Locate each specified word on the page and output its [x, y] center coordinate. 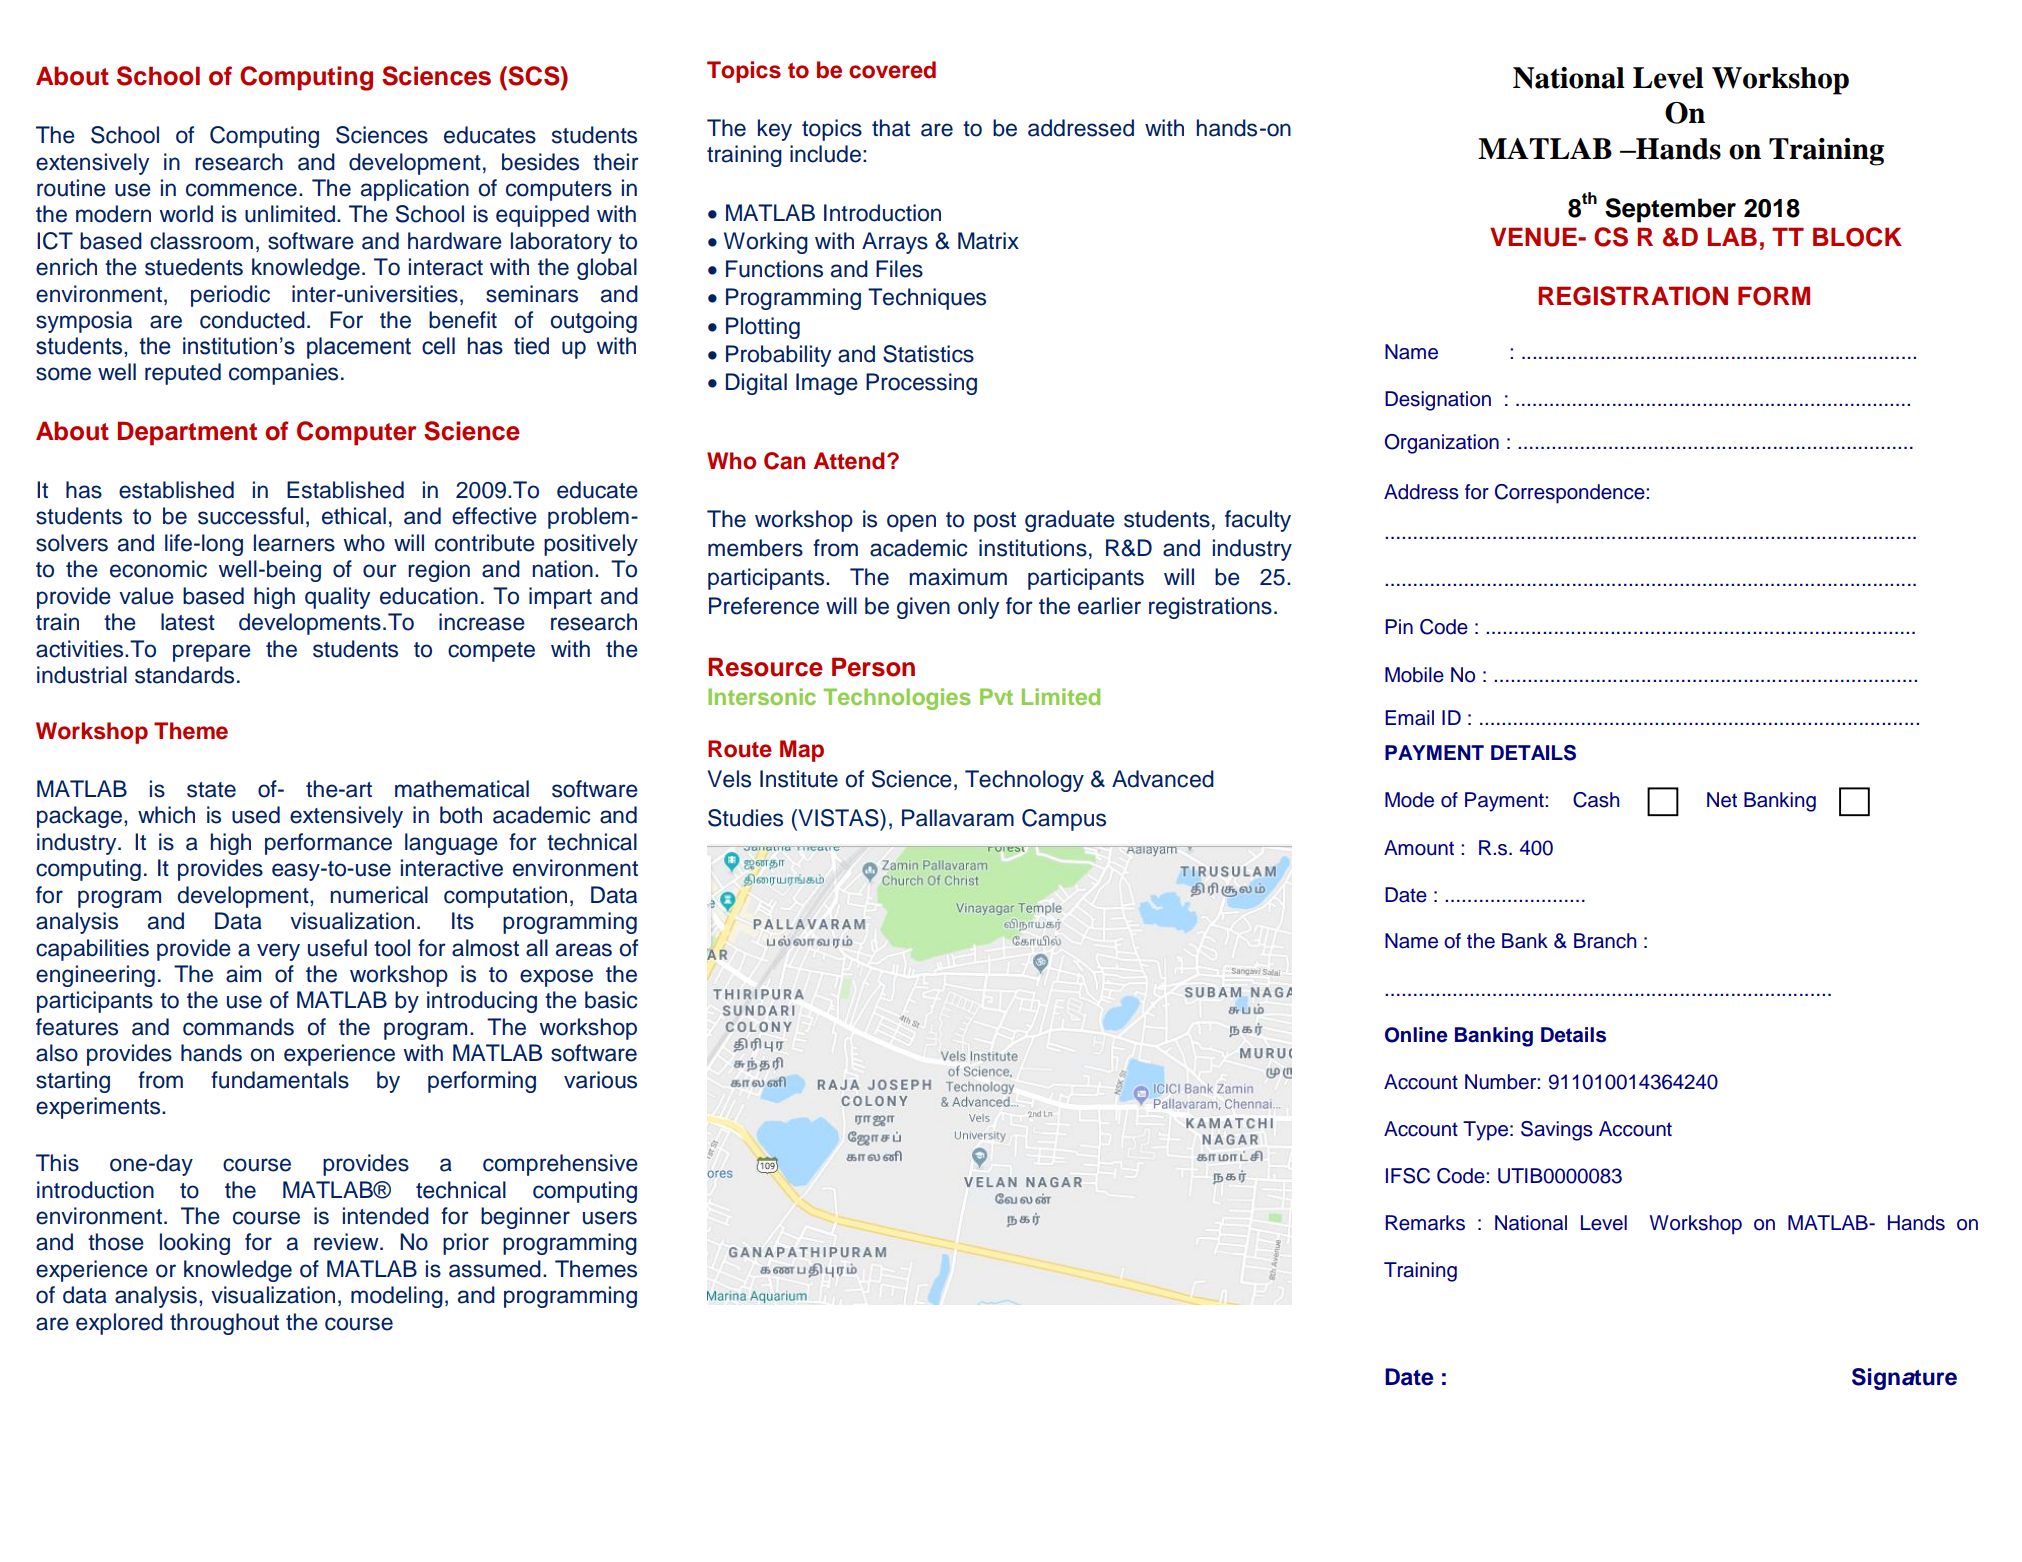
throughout [224, 1324]
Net [1722, 800]
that [891, 128]
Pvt [996, 696]
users [610, 1218]
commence [241, 190]
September [1670, 210]
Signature [1904, 1379]
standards [184, 675]
